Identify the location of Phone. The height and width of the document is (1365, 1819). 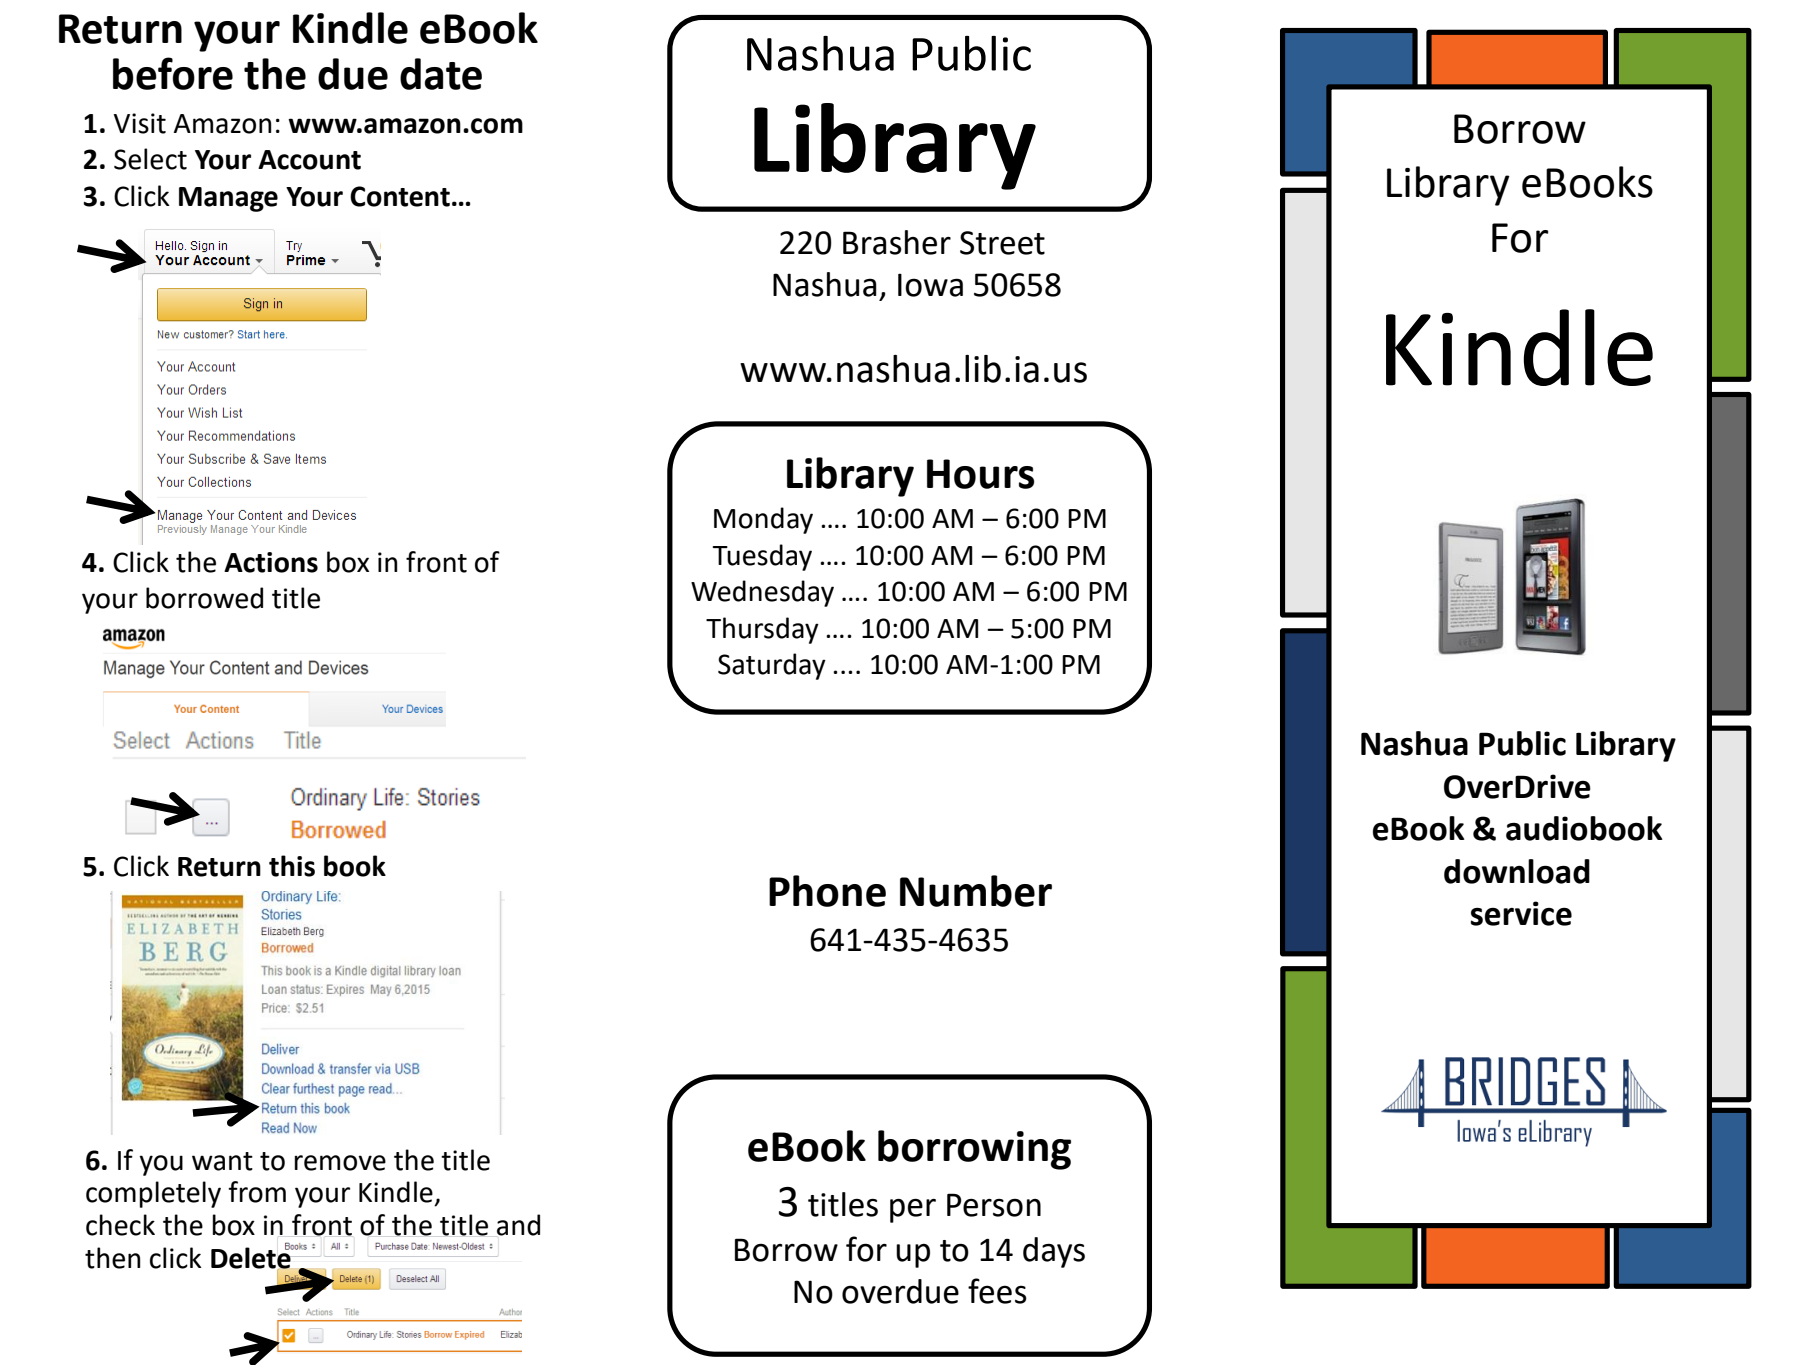
(827, 891).
